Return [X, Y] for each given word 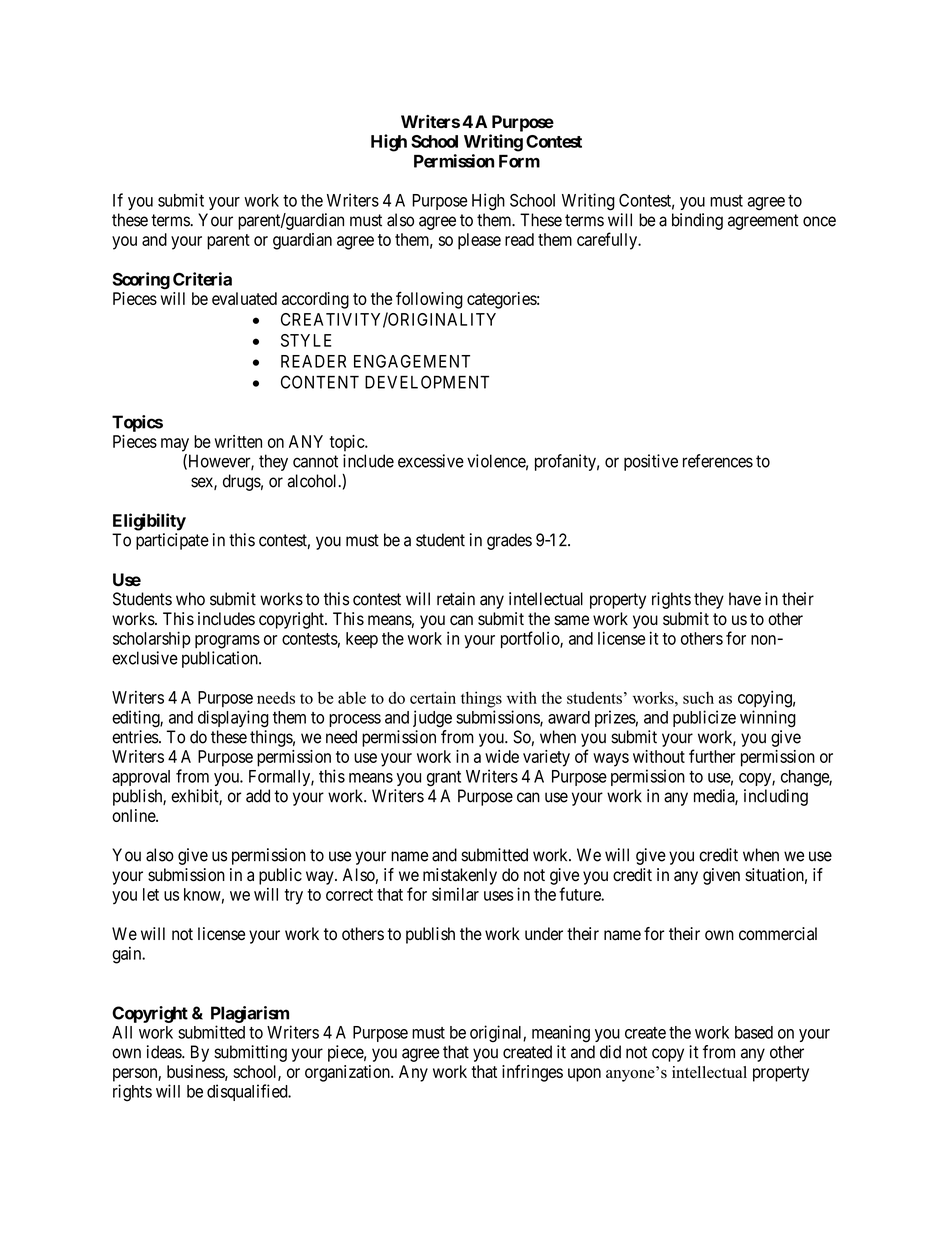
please [479, 241]
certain [433, 697]
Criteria [202, 279]
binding [697, 221]
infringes [532, 1073]
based [754, 1032]
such [698, 698]
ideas [165, 1052]
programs [227, 642]
